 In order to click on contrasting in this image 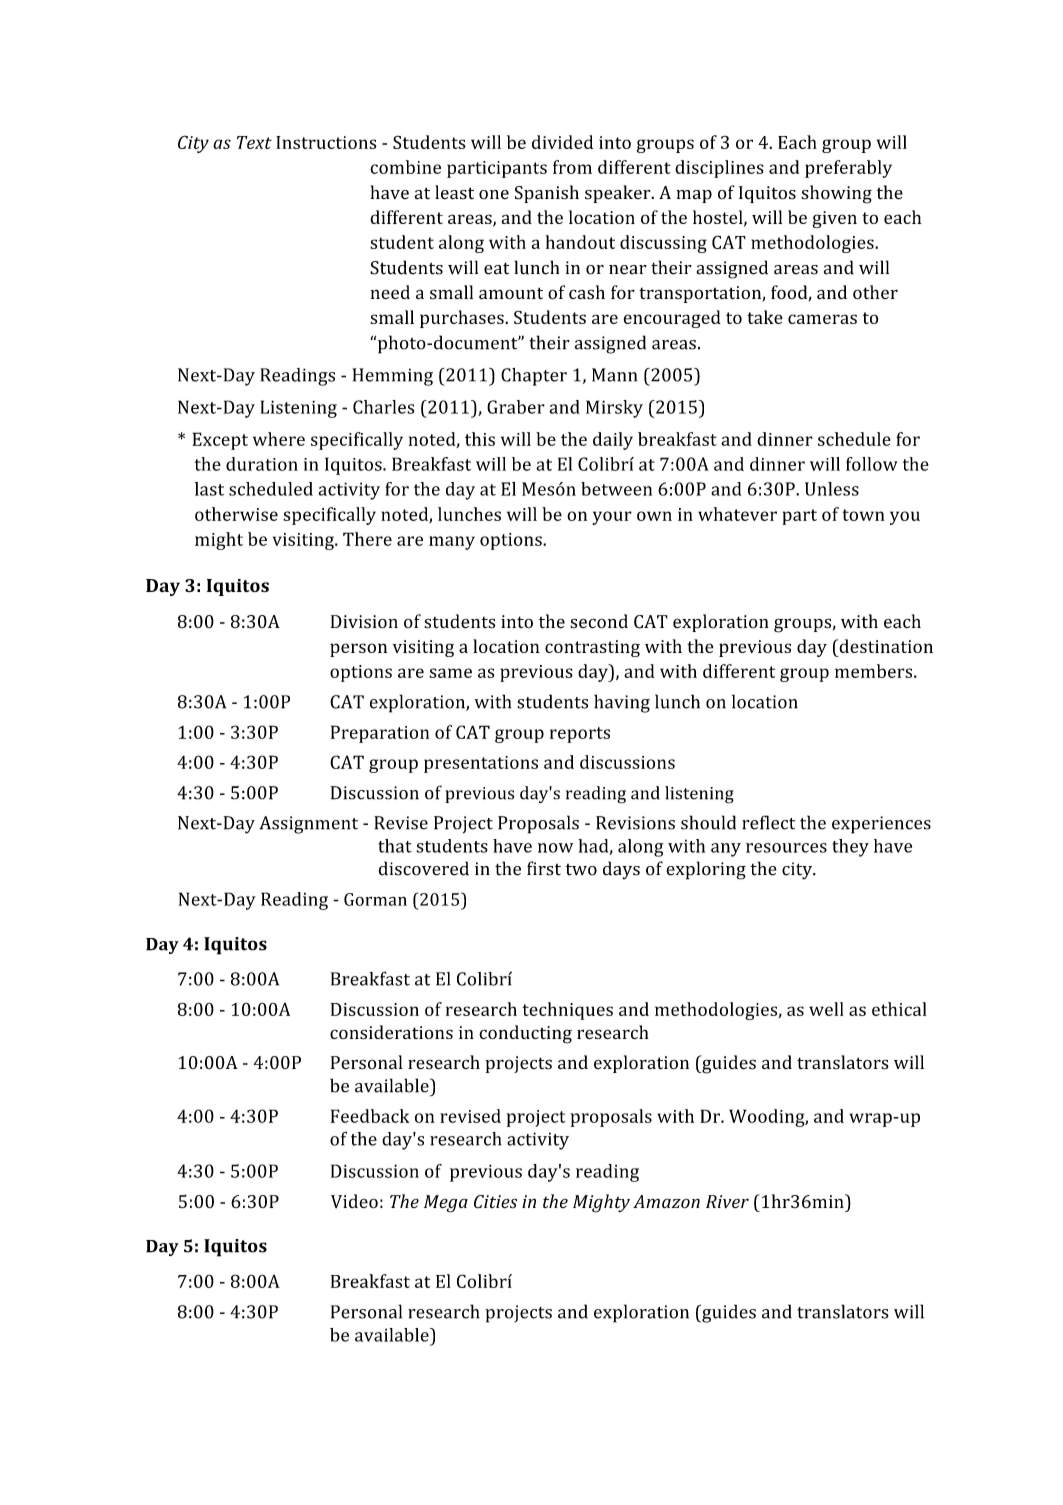, I will do `click(592, 648)`.
